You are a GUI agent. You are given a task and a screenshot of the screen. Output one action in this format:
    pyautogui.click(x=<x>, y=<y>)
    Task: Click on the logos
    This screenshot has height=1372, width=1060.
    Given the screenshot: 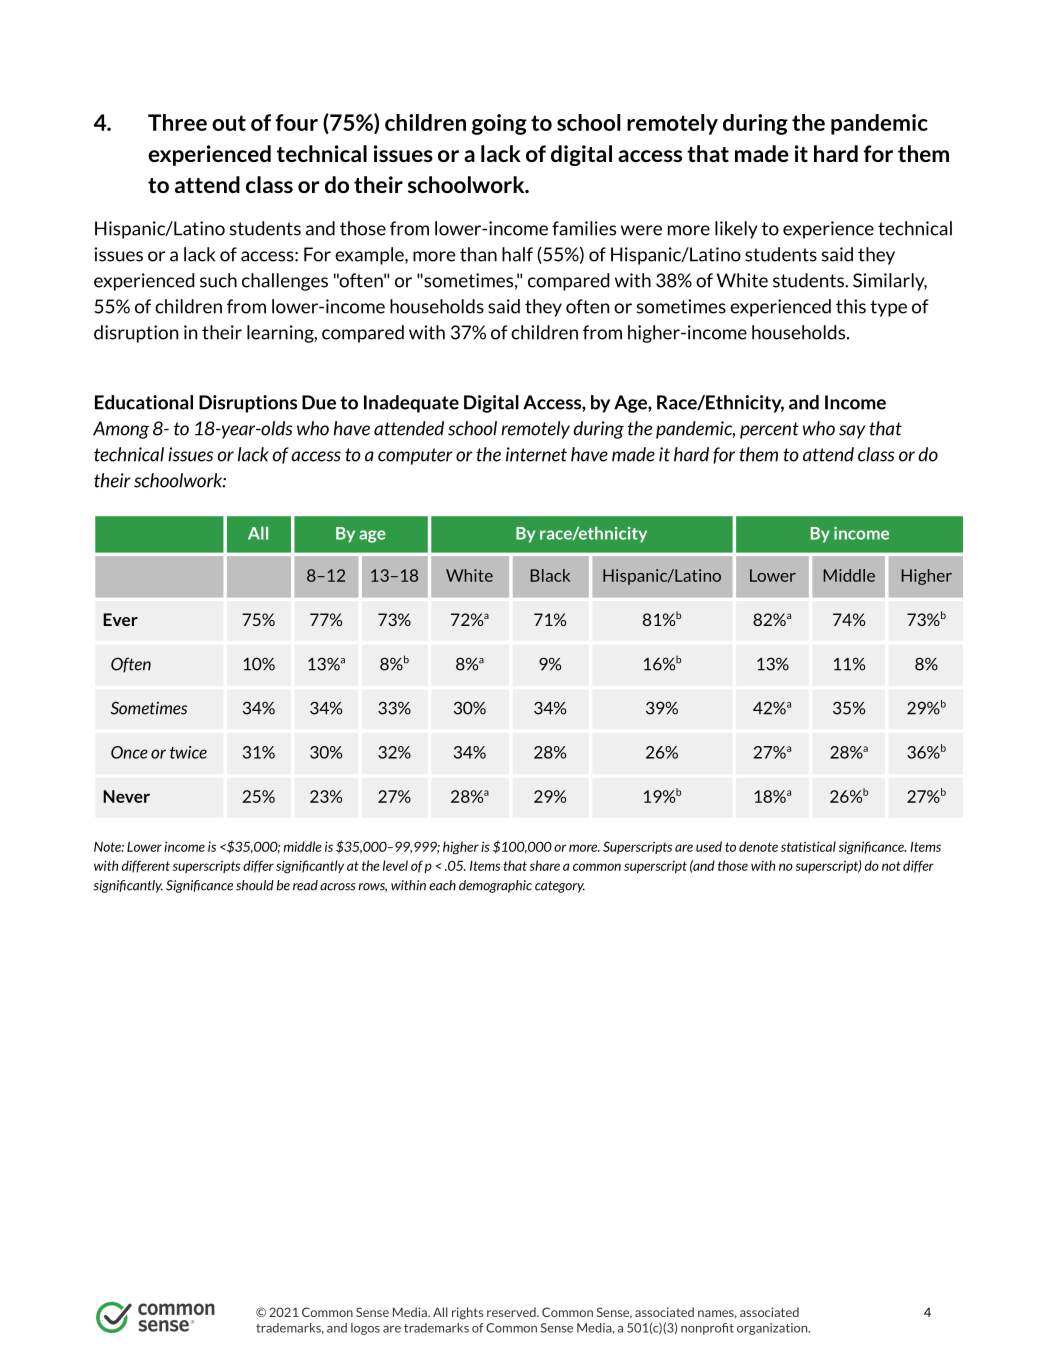 What is the action you would take?
    pyautogui.click(x=365, y=1329)
